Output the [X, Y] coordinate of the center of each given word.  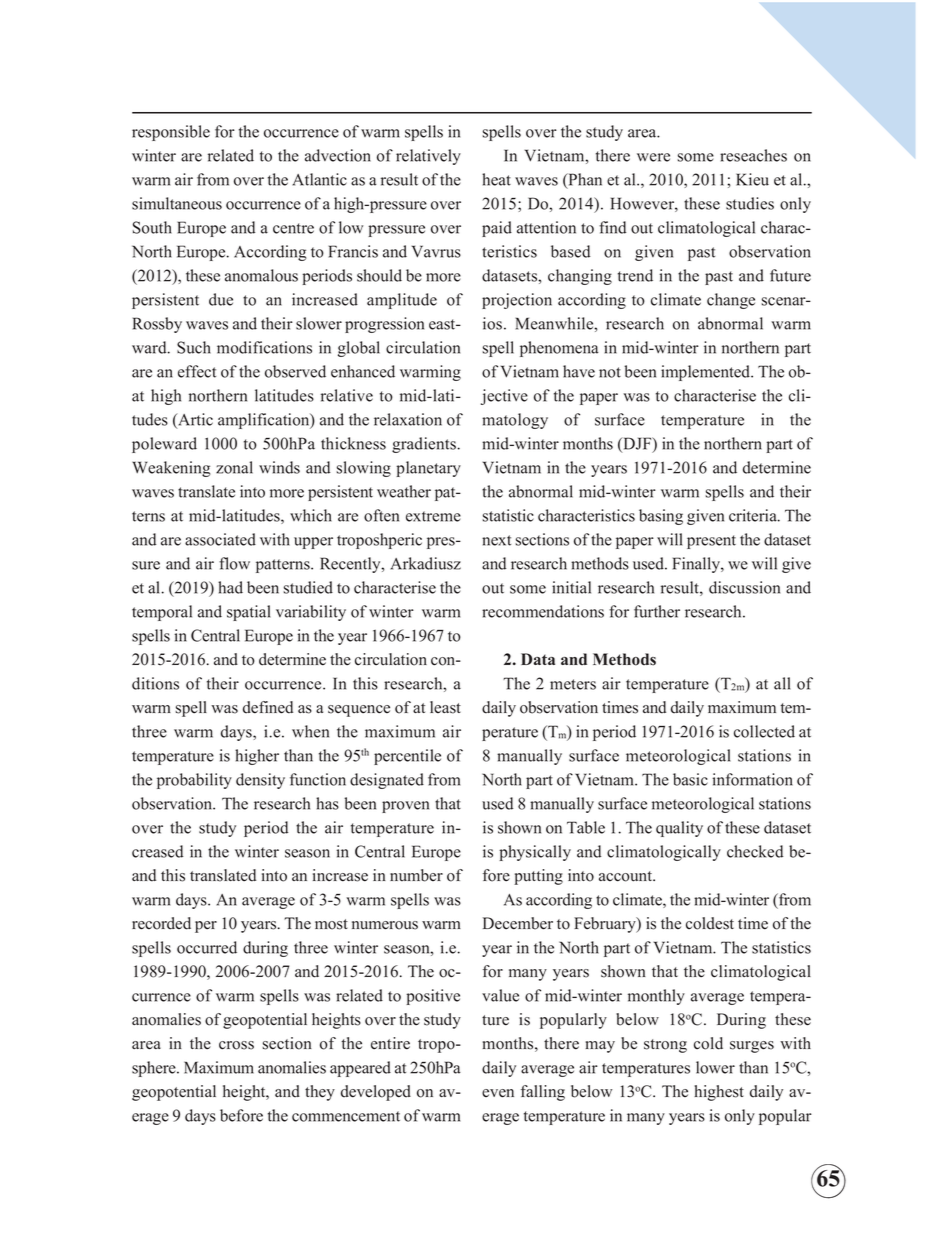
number [416, 875]
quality [679, 829]
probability [194, 781]
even [498, 1093]
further [657, 611]
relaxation [408, 419]
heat [496, 179]
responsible [171, 133]
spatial [248, 613]
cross [236, 1045]
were [653, 157]
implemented [707, 373]
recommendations [543, 611]
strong [665, 1046]
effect [197, 371]
